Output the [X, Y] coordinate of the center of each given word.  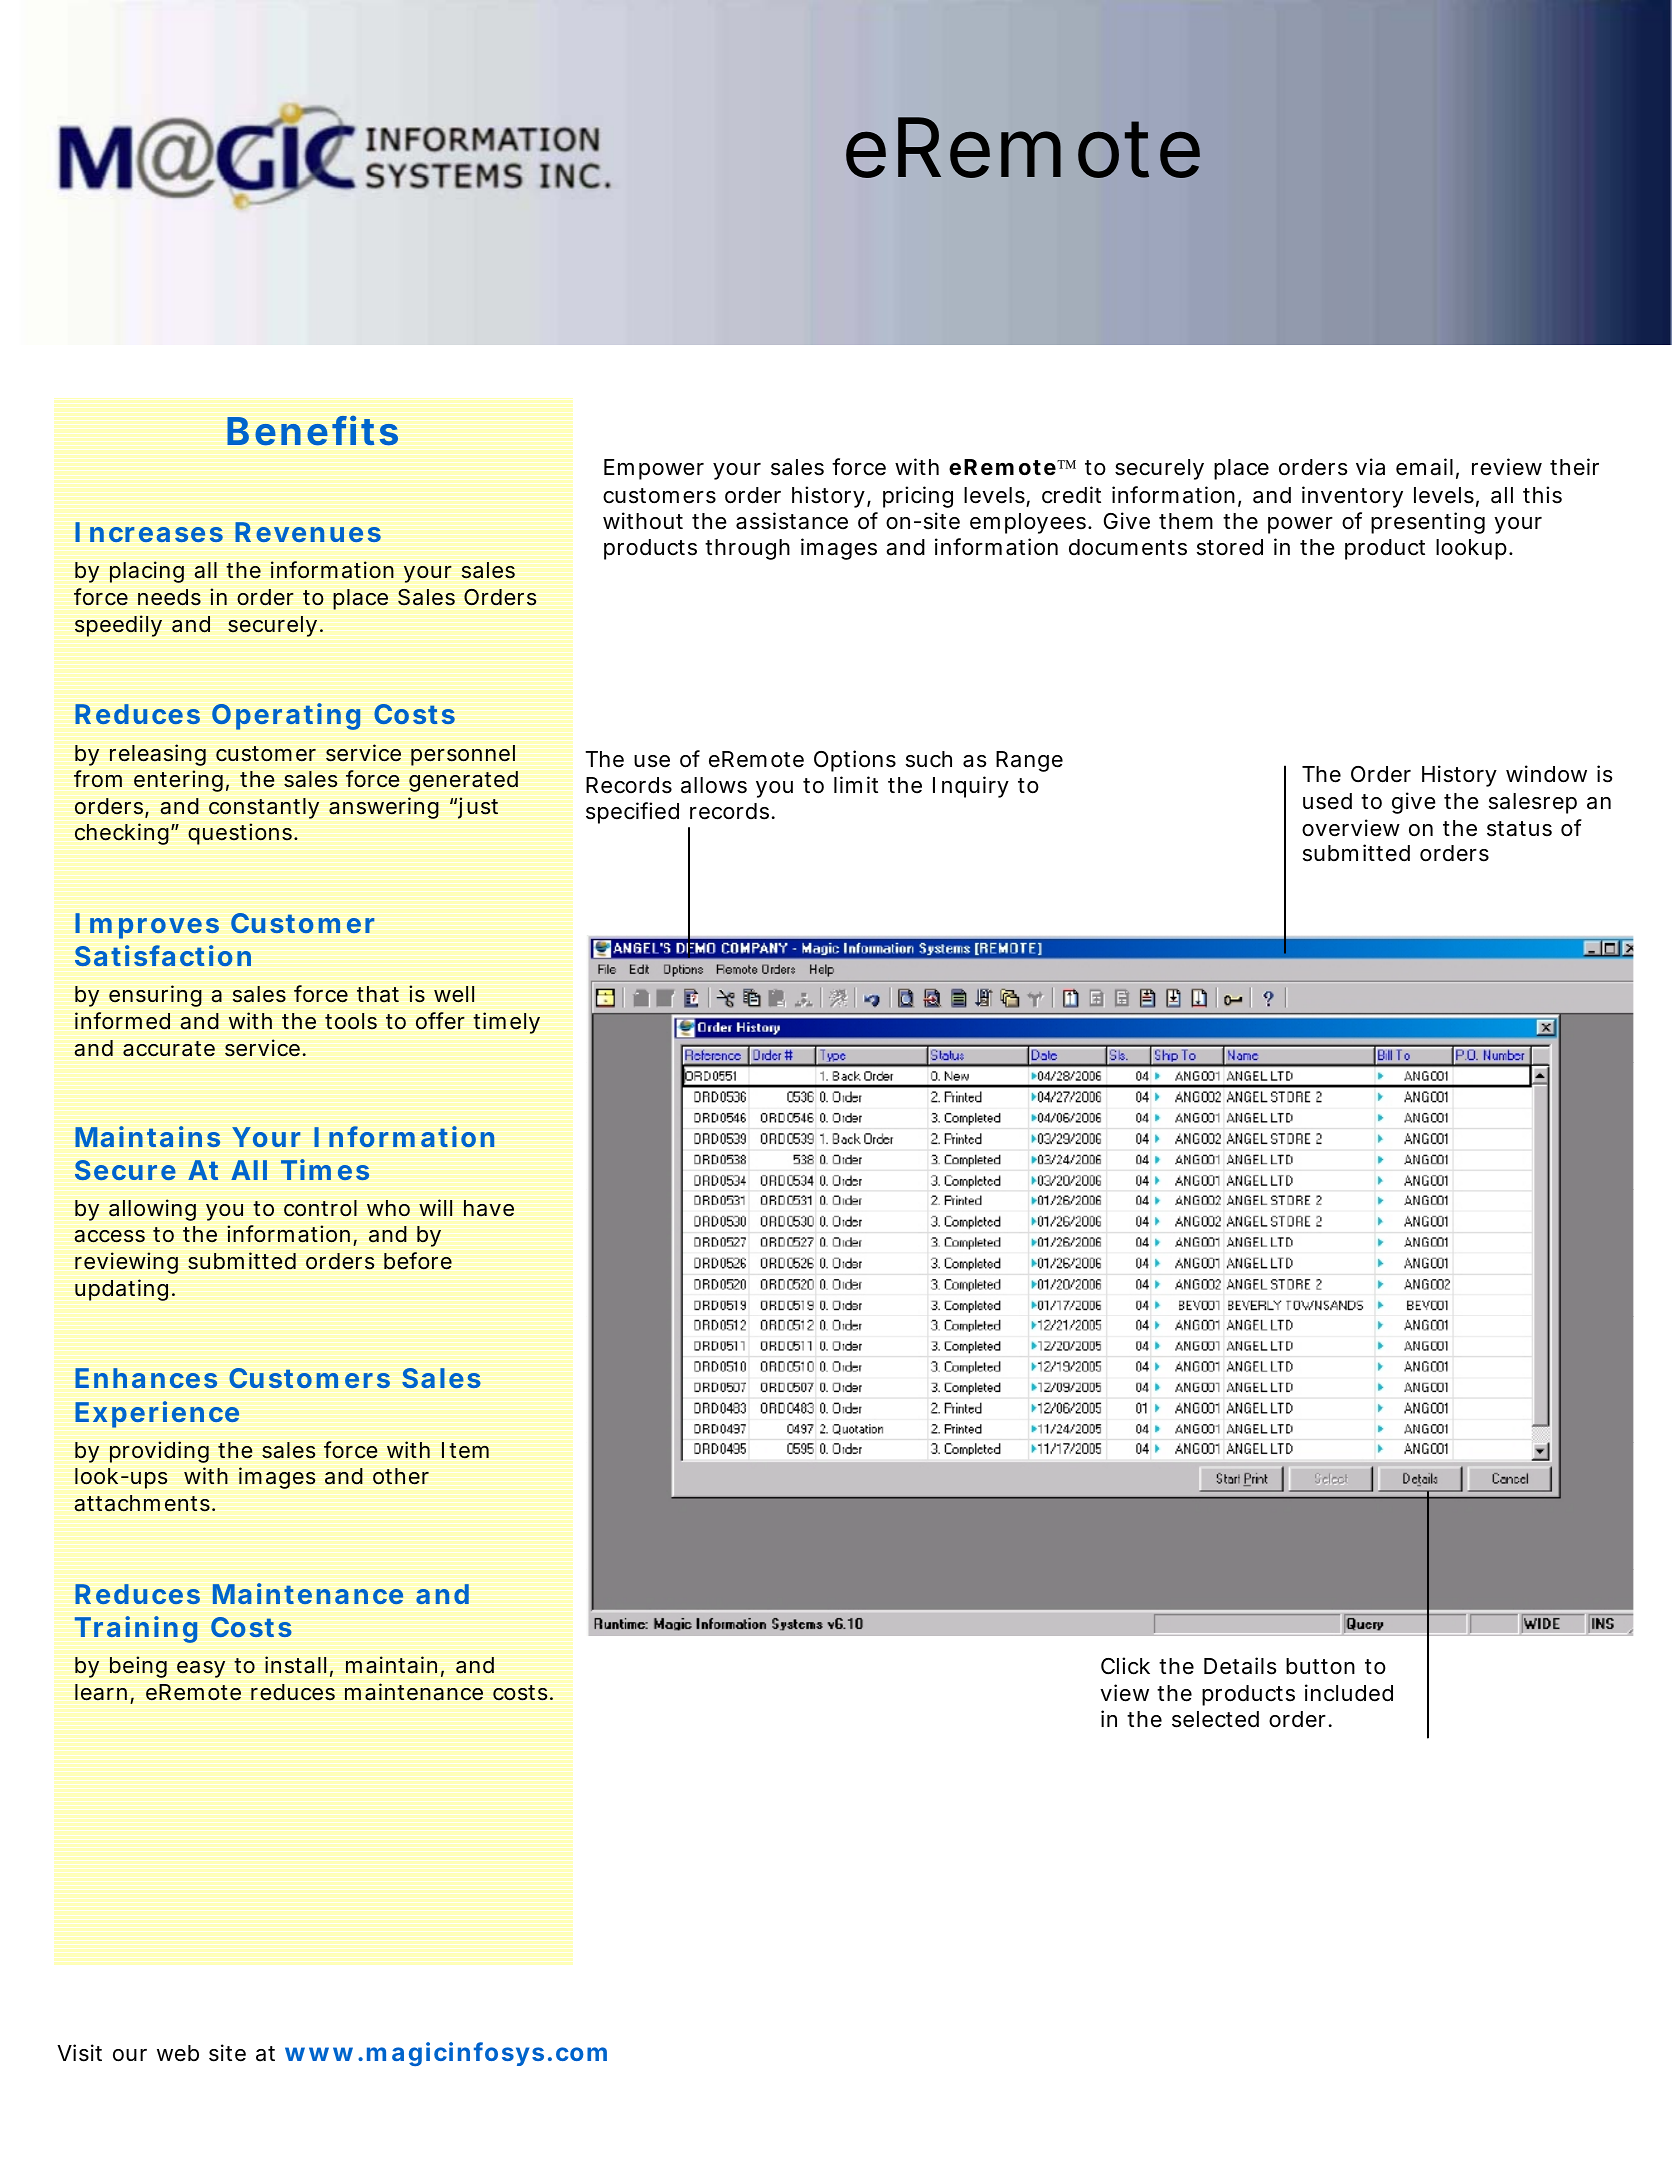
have [489, 1208]
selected [1215, 1719]
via [1370, 467]
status [1519, 829]
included [1349, 1693]
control [320, 1208]
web [178, 2053]
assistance [792, 521]
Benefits [312, 430]
